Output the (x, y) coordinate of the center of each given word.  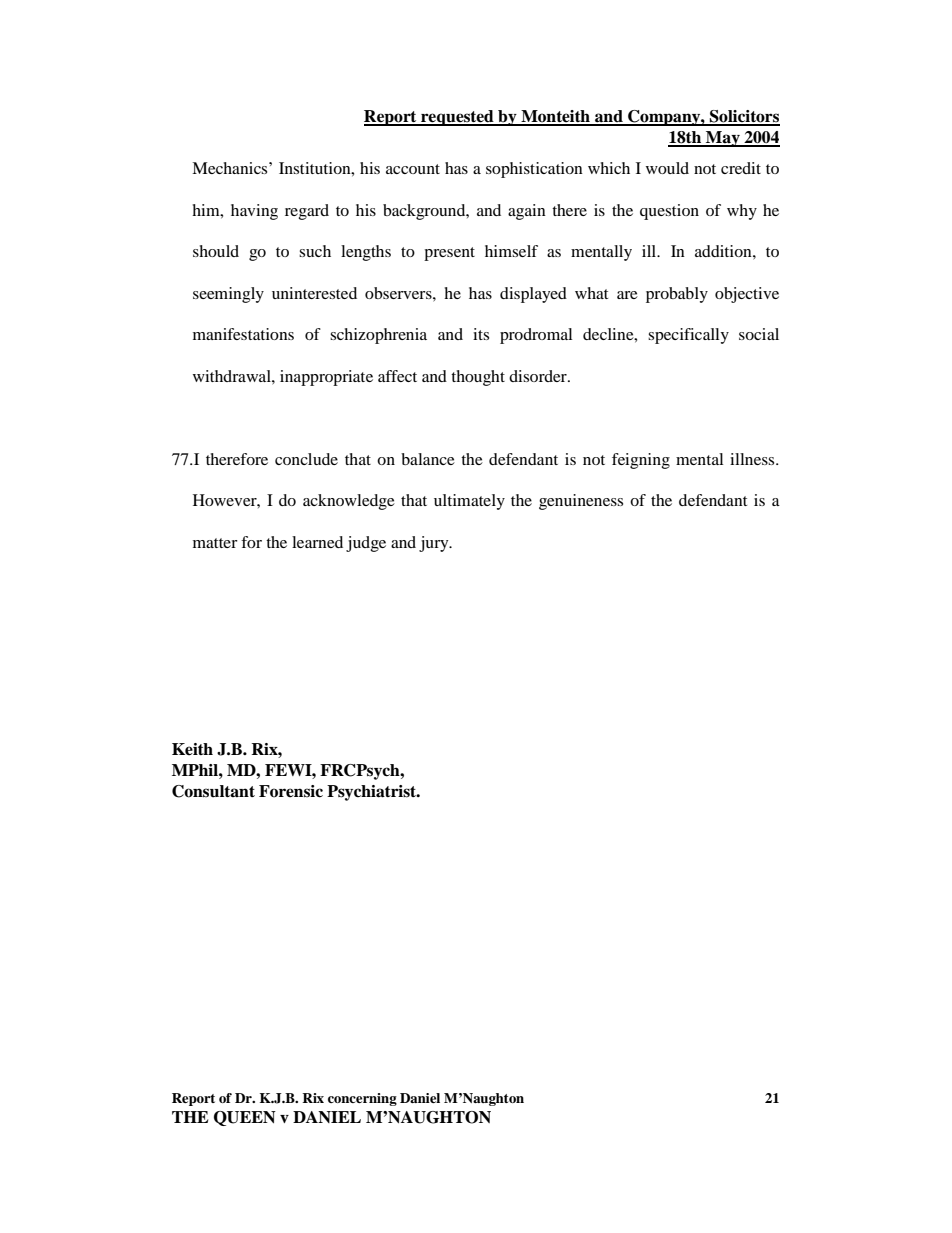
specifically (688, 336)
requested (457, 118)
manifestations (243, 334)
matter (215, 543)
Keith (192, 749)
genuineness (581, 502)
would (667, 168)
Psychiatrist (373, 793)
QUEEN (245, 1118)
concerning (362, 1099)
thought (478, 378)
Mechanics (231, 168)
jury (435, 544)
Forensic (291, 791)
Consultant (213, 791)
